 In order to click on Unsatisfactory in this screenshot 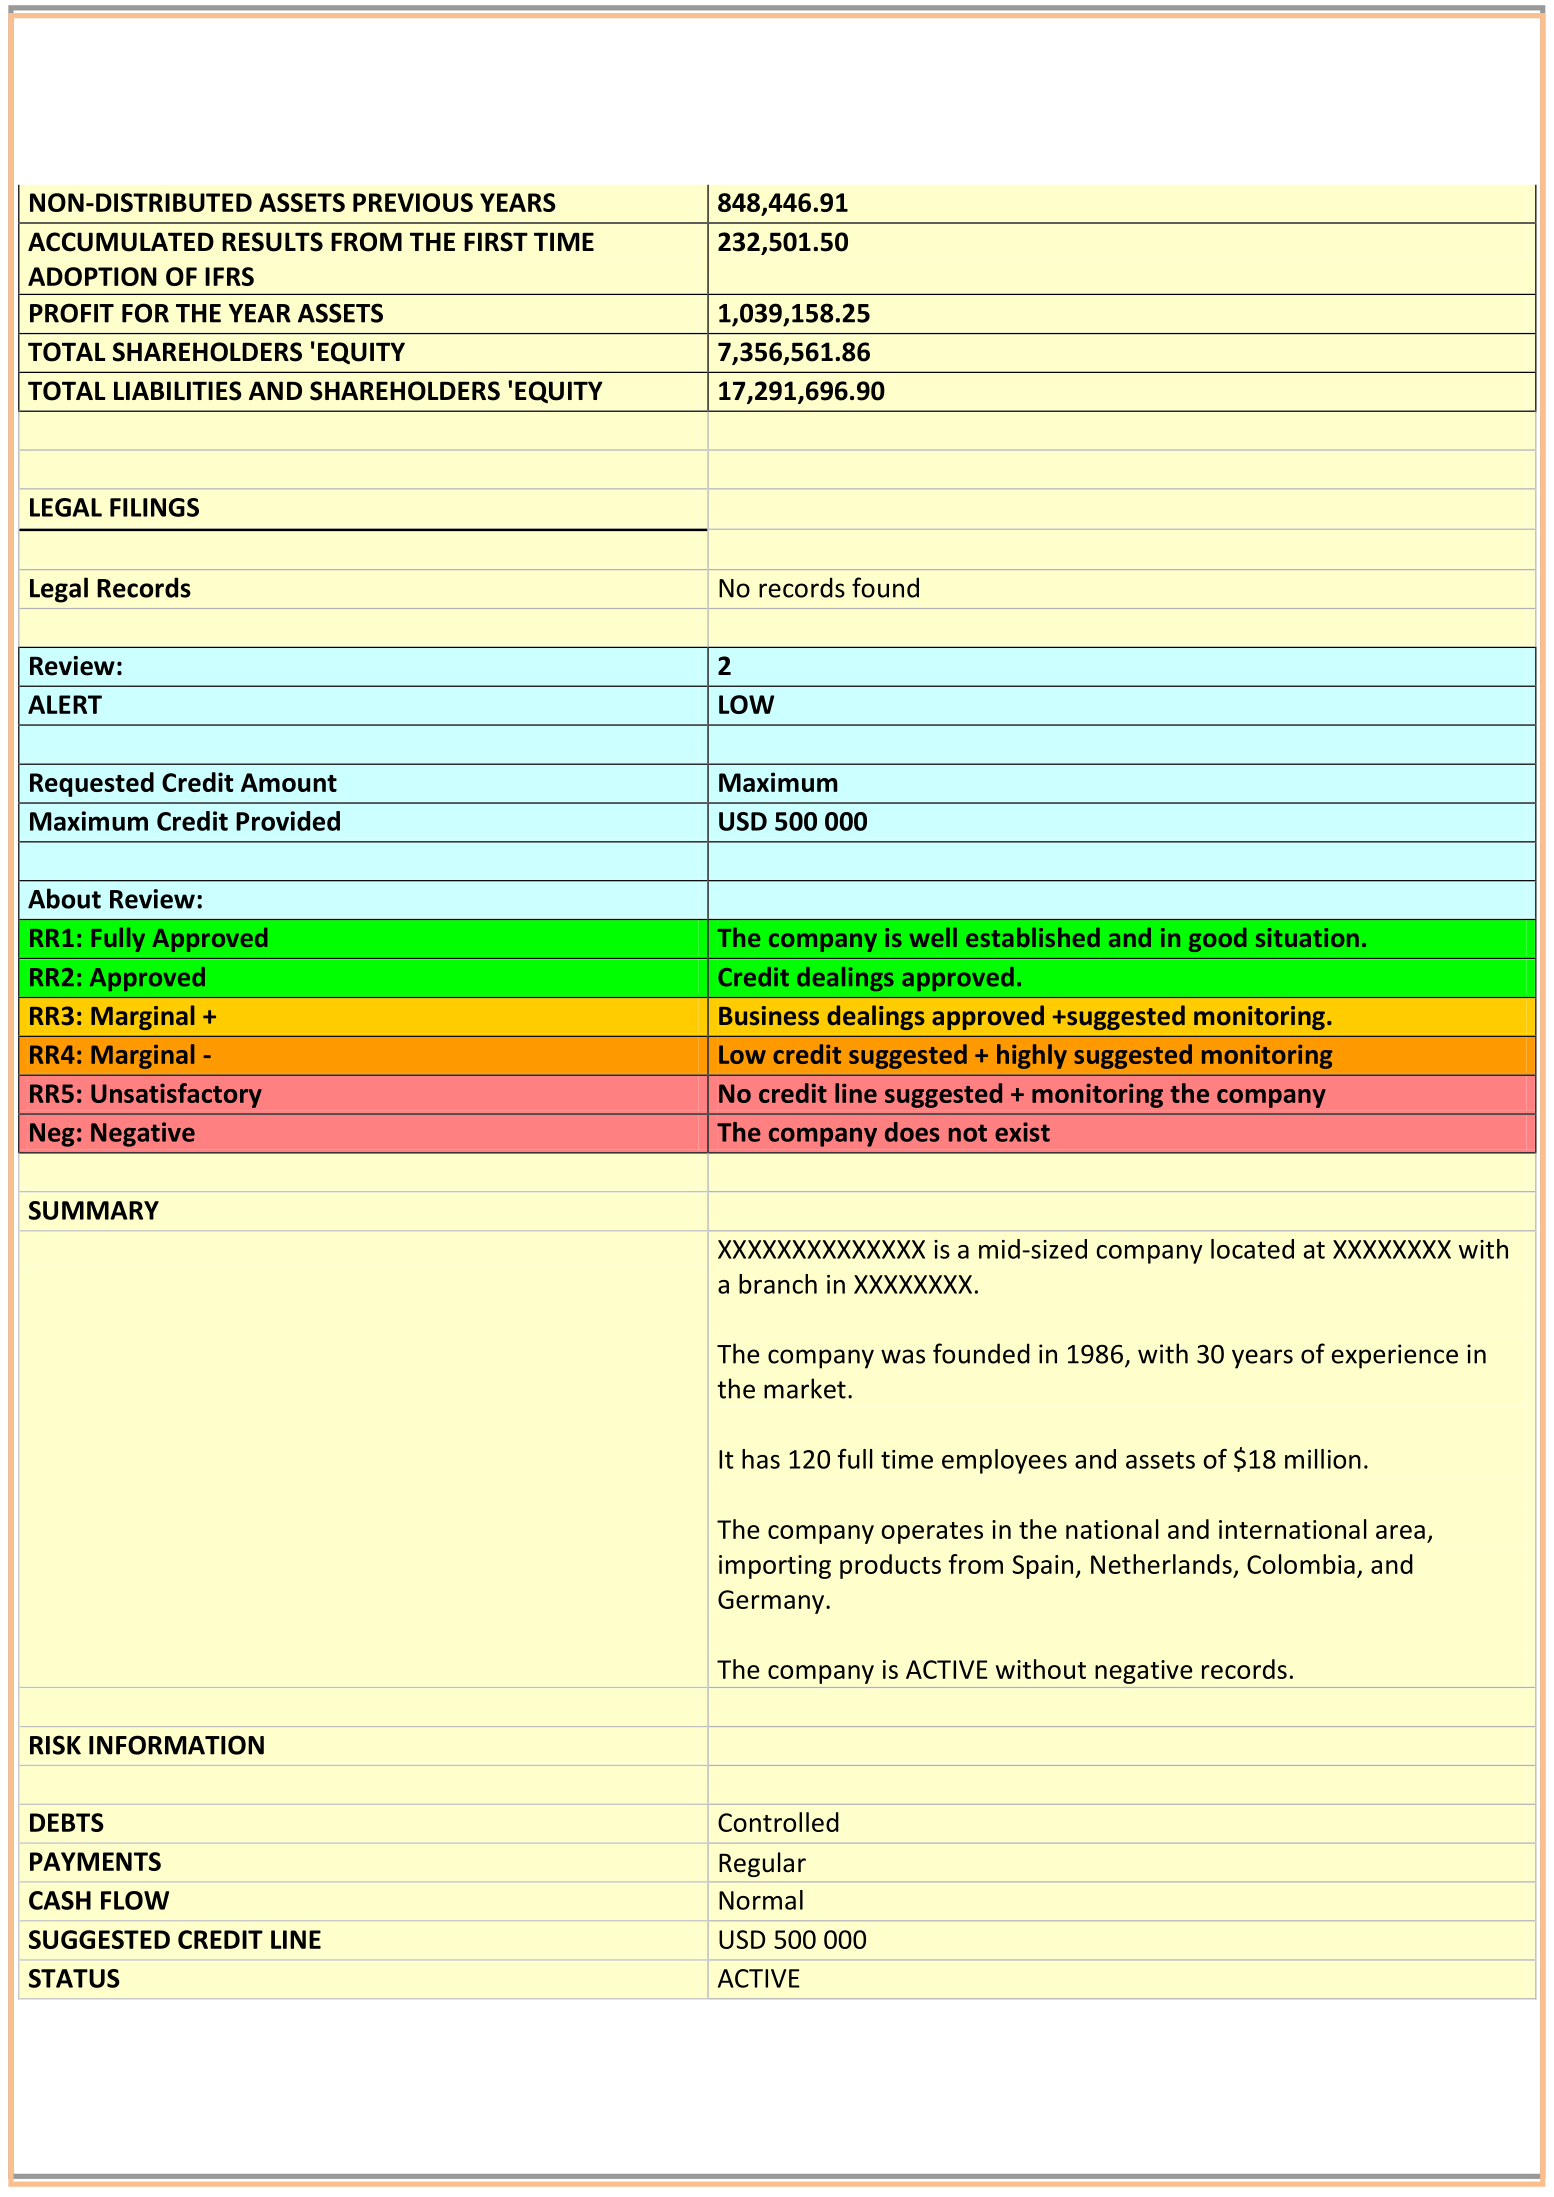, I will do `click(176, 1095)`.
